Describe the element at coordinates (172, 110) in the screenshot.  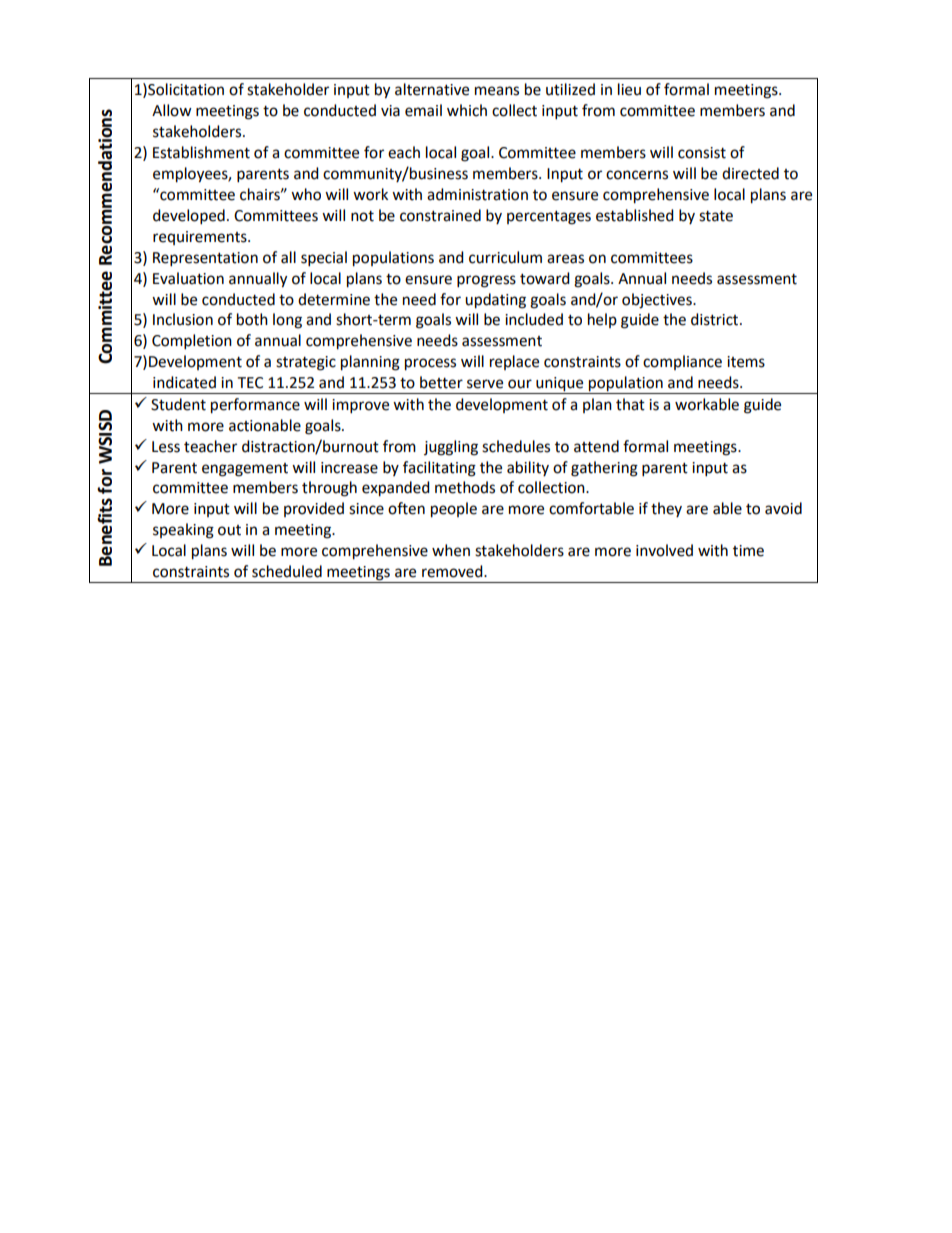
I see `Allow` at that location.
